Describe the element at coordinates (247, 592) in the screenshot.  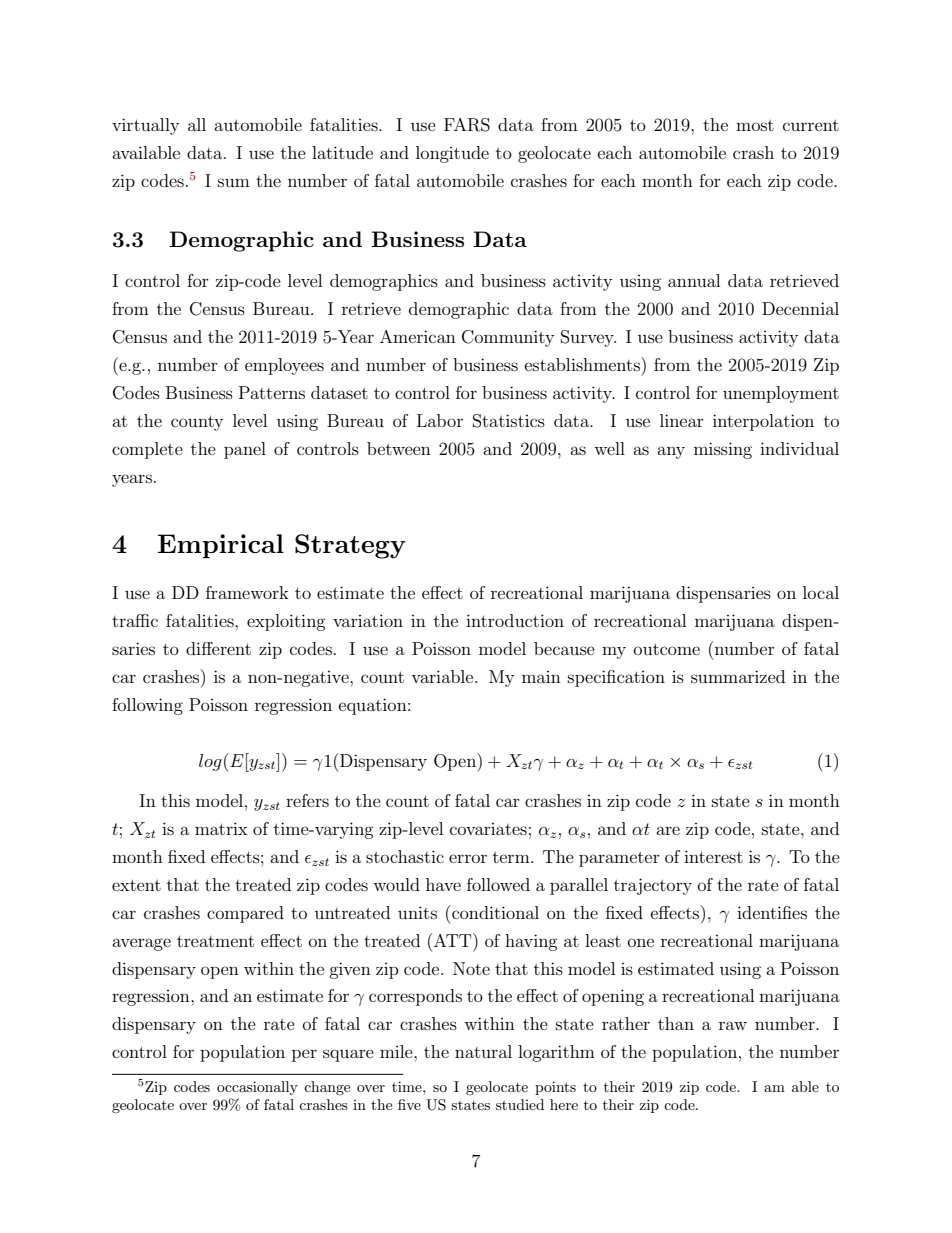
I see `framework` at that location.
